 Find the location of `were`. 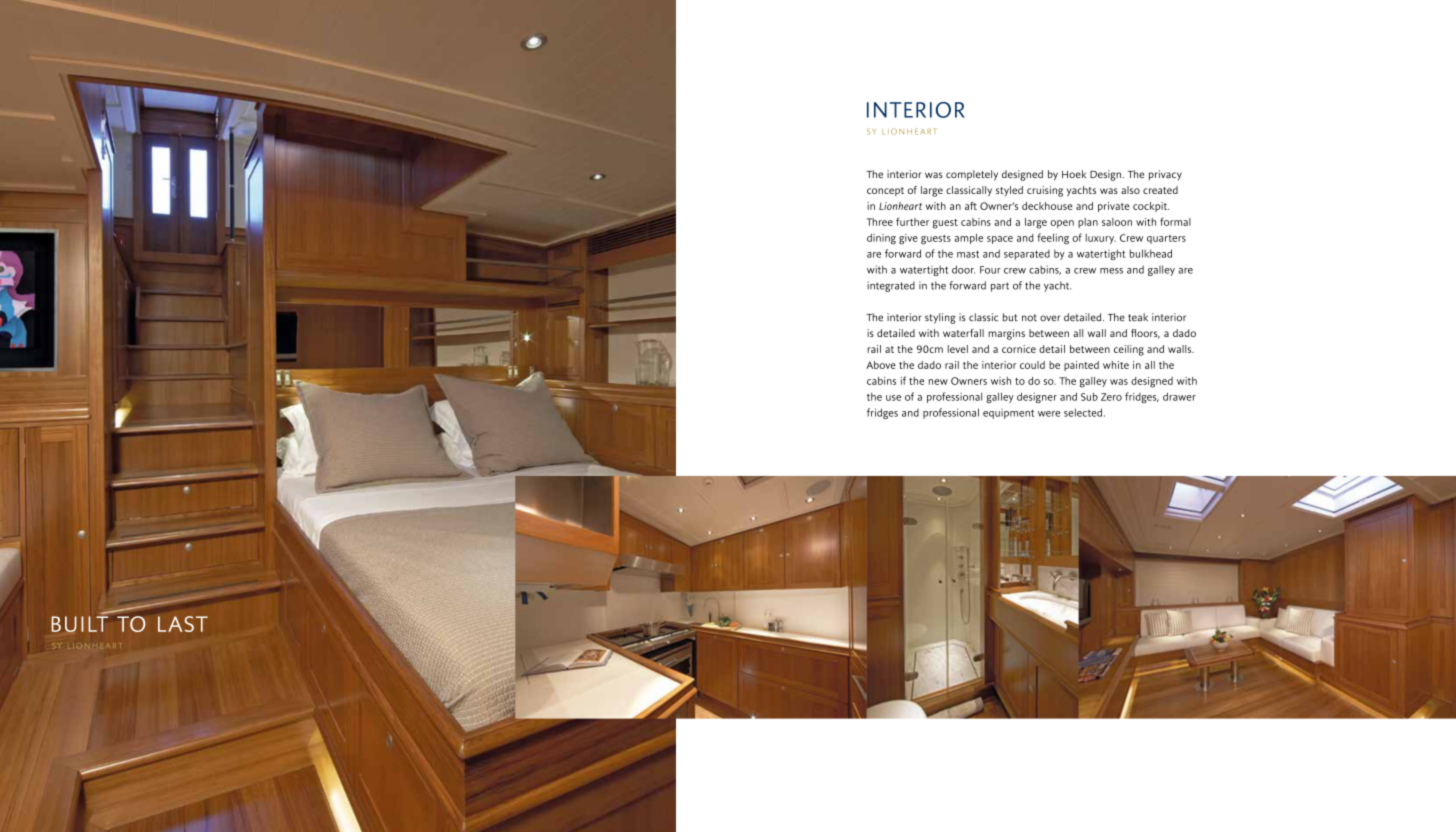

were is located at coordinates (1049, 414).
